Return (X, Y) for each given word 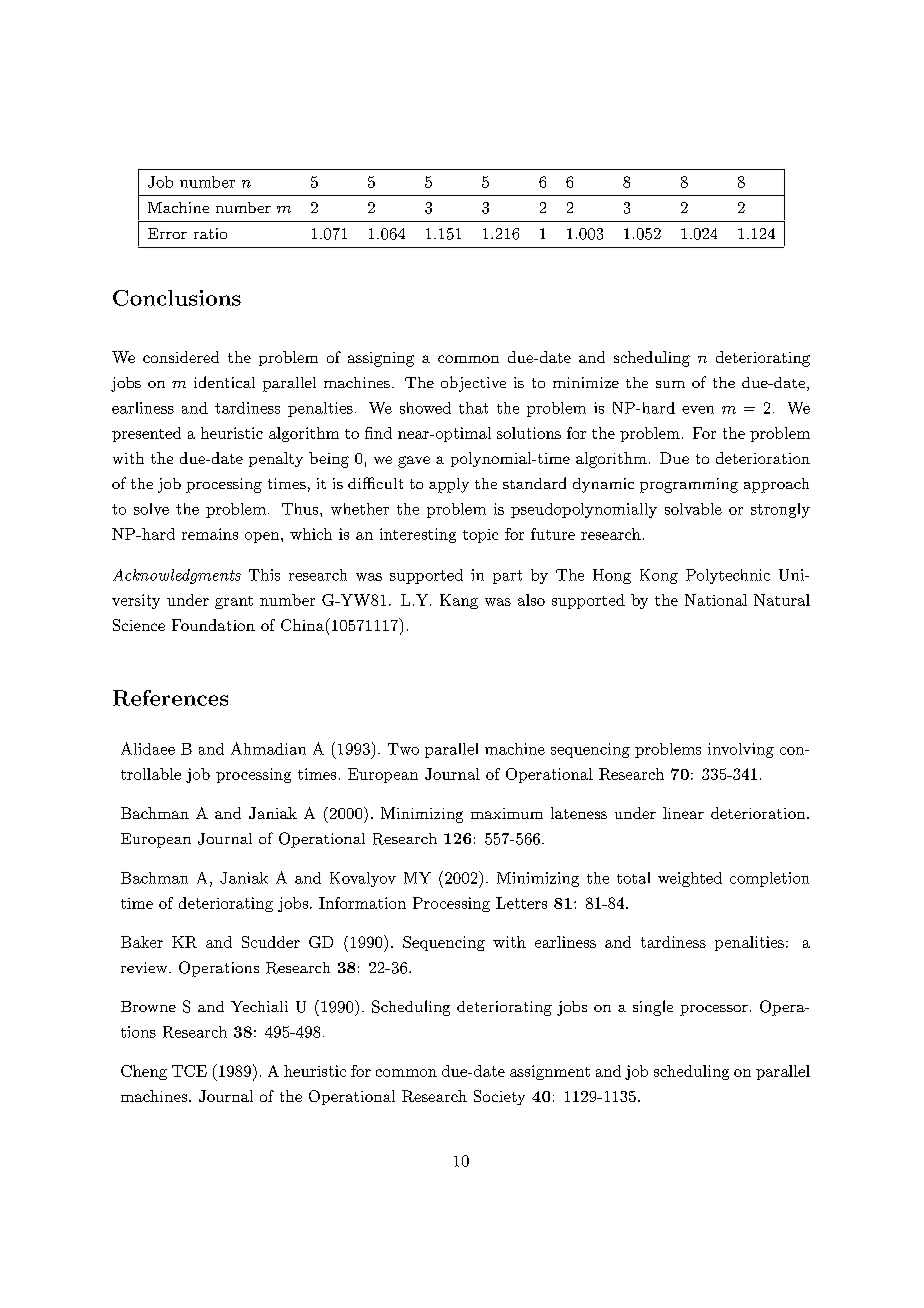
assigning (381, 359)
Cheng (144, 1072)
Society (499, 1097)
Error (167, 233)
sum (670, 384)
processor (714, 1010)
